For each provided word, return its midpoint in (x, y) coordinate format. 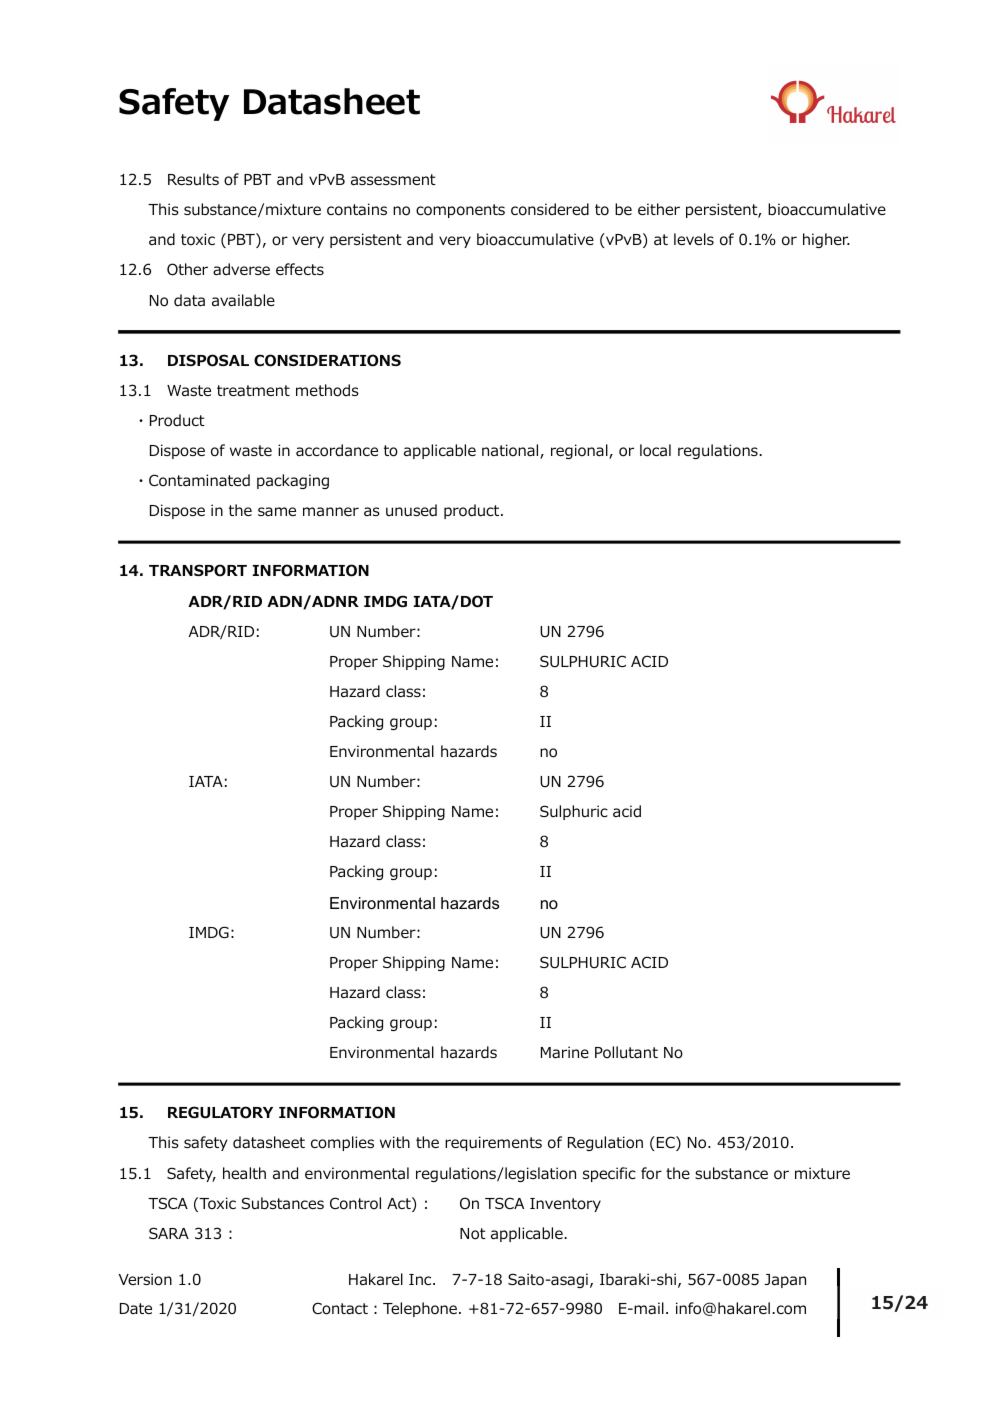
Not (473, 1234)
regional (580, 451)
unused (411, 510)
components (460, 211)
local (655, 450)
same (277, 511)
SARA (169, 1233)
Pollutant (626, 1052)
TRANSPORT (198, 570)
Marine (565, 1052)
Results (193, 179)
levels (694, 239)
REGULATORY (220, 1112)
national (511, 451)
